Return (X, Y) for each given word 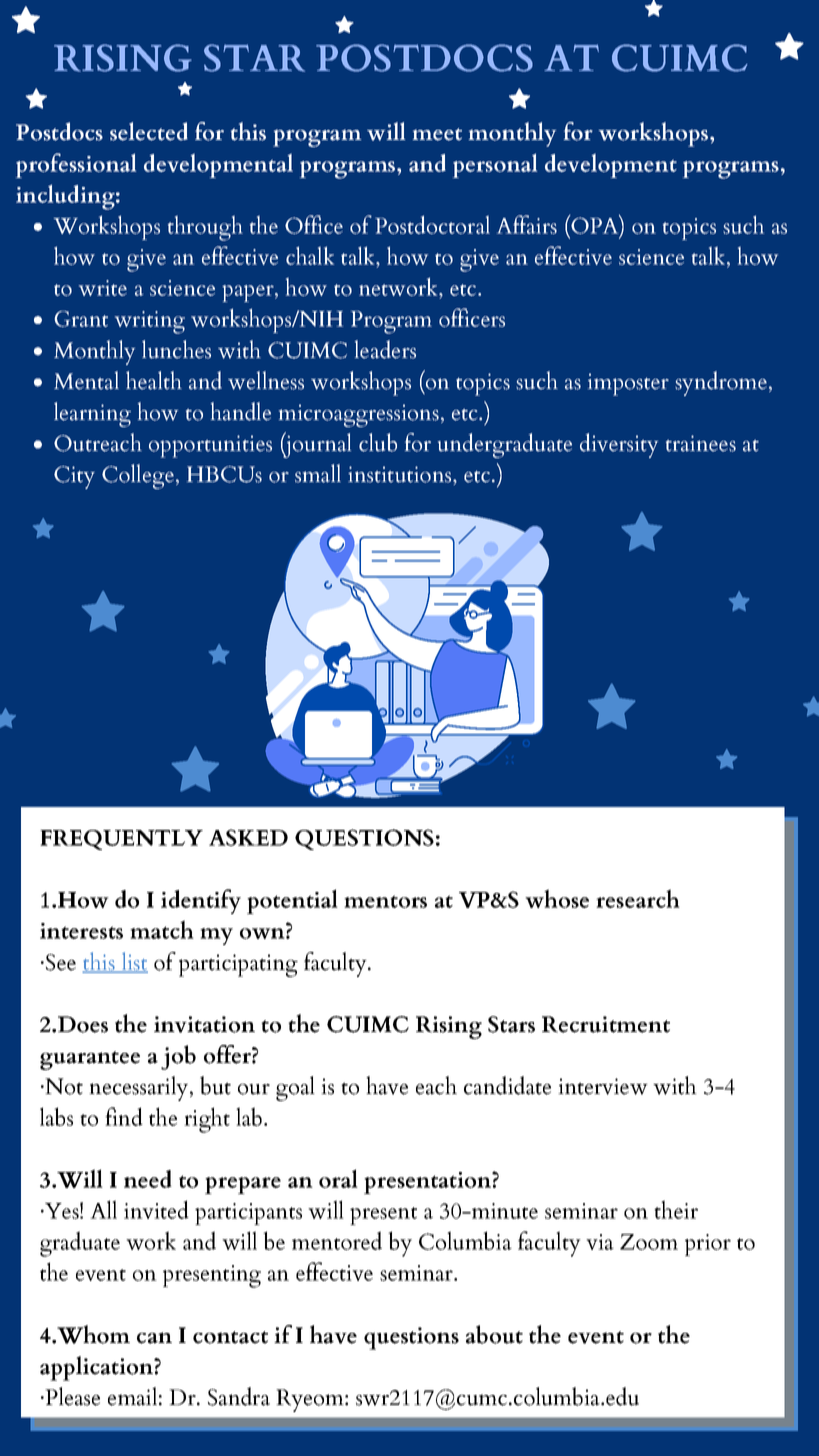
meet (437, 134)
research (638, 898)
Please (71, 1396)
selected (149, 131)
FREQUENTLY (121, 840)
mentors (385, 901)
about (494, 1334)
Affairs (527, 224)
